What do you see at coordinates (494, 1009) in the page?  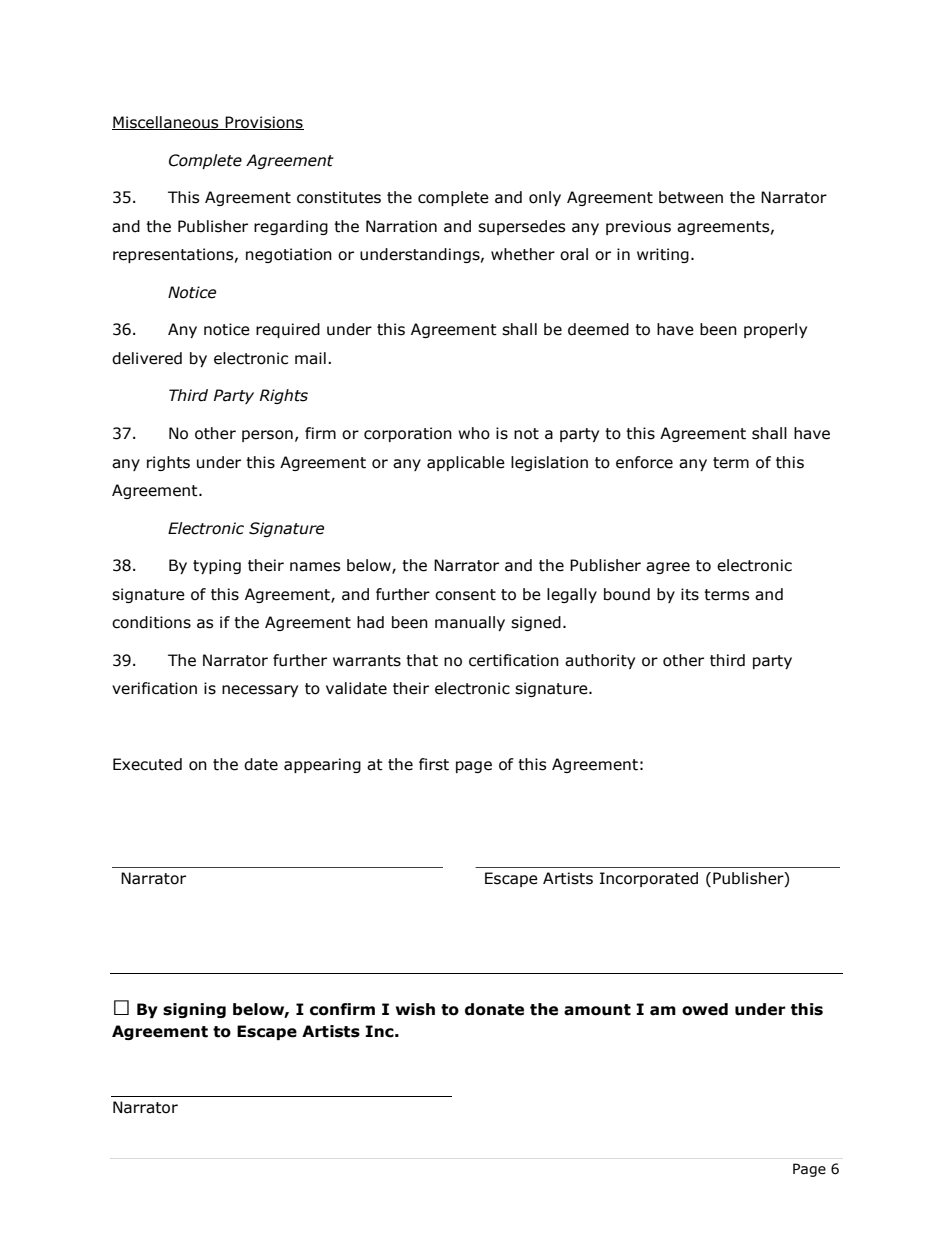 I see `donate` at bounding box center [494, 1009].
